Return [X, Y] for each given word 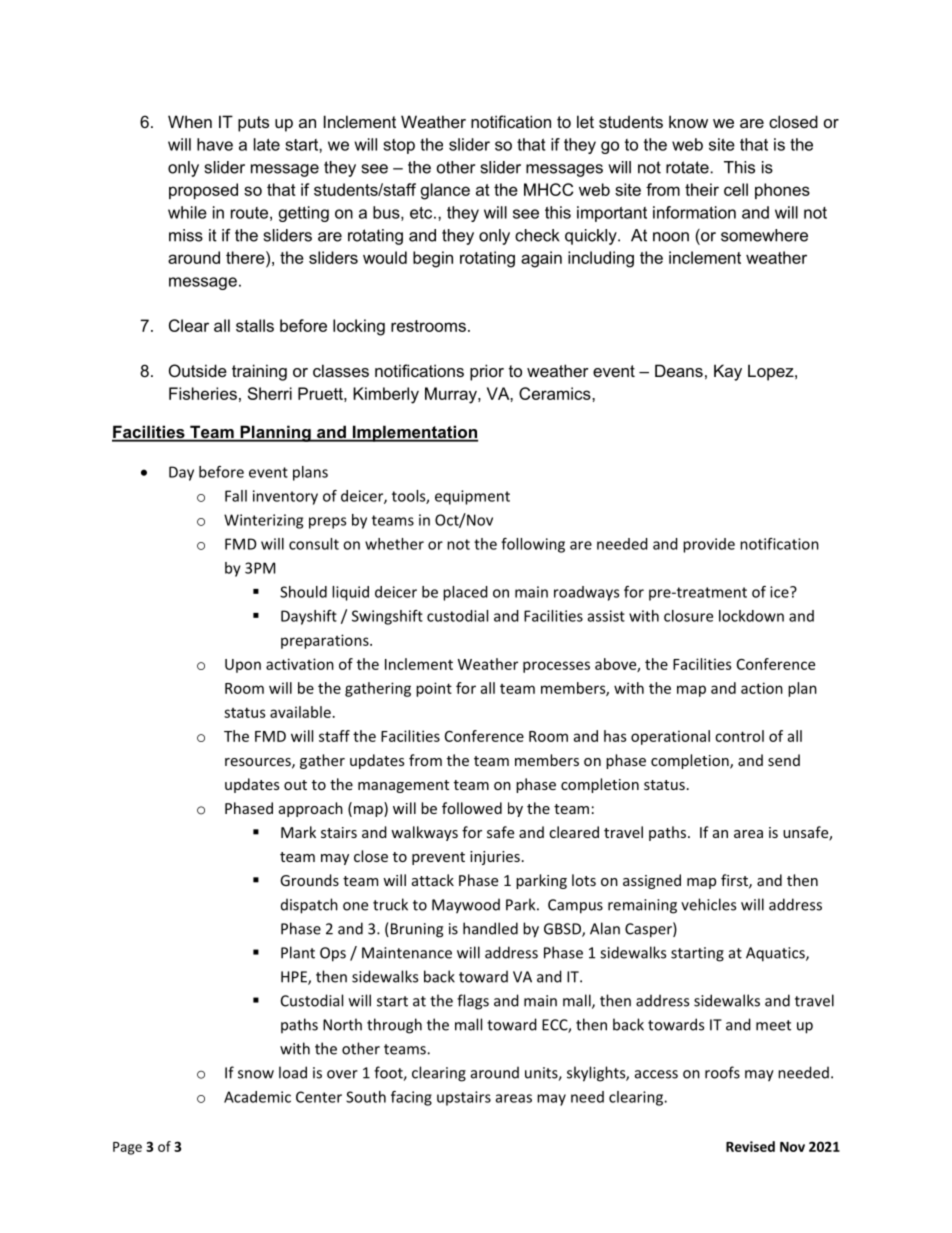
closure [688, 616]
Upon [243, 666]
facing [411, 1098]
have [215, 144]
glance [445, 191]
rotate [688, 167]
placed [465, 593]
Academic [257, 1097]
